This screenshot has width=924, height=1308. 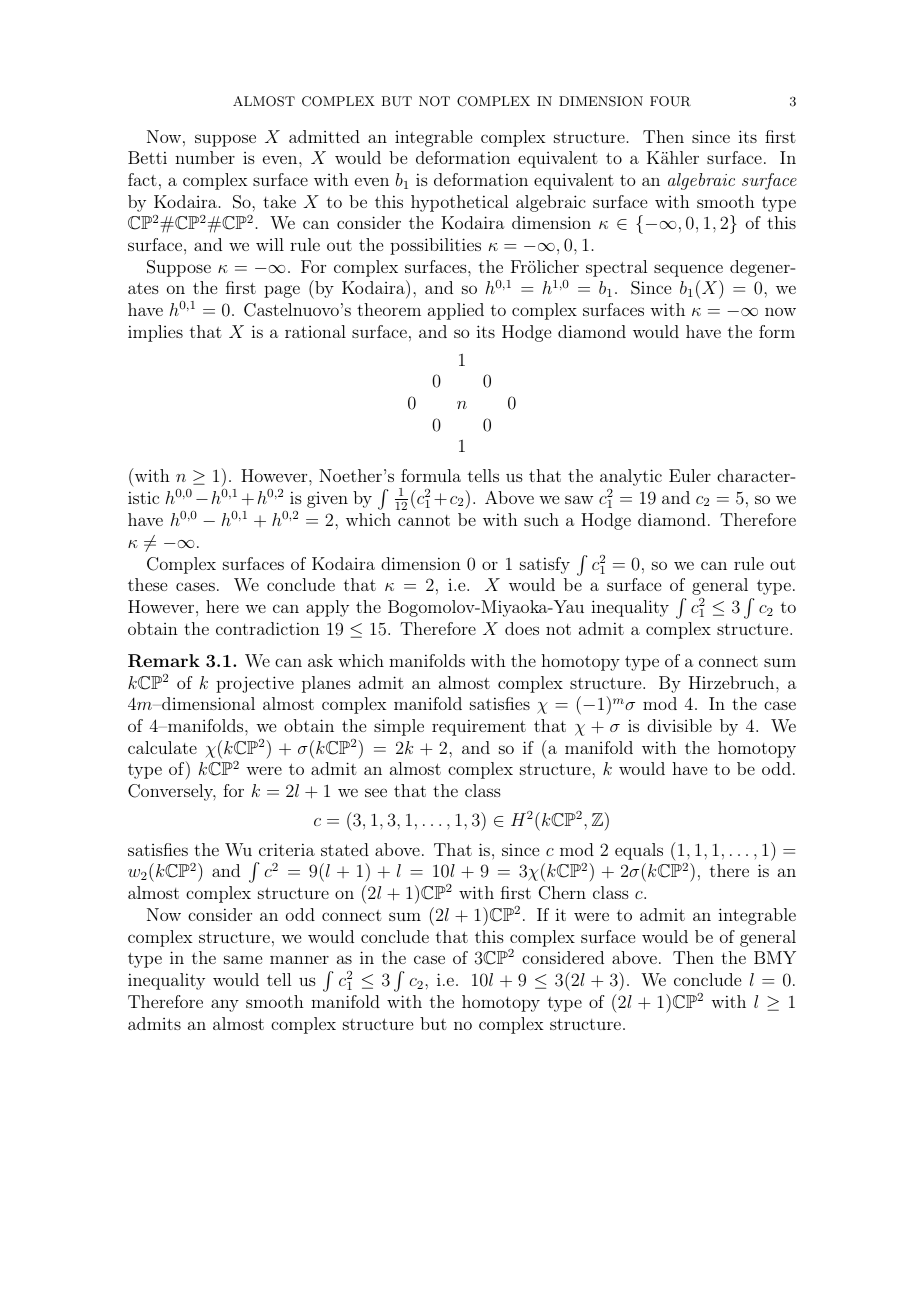 I want to click on implies, so click(x=155, y=333).
